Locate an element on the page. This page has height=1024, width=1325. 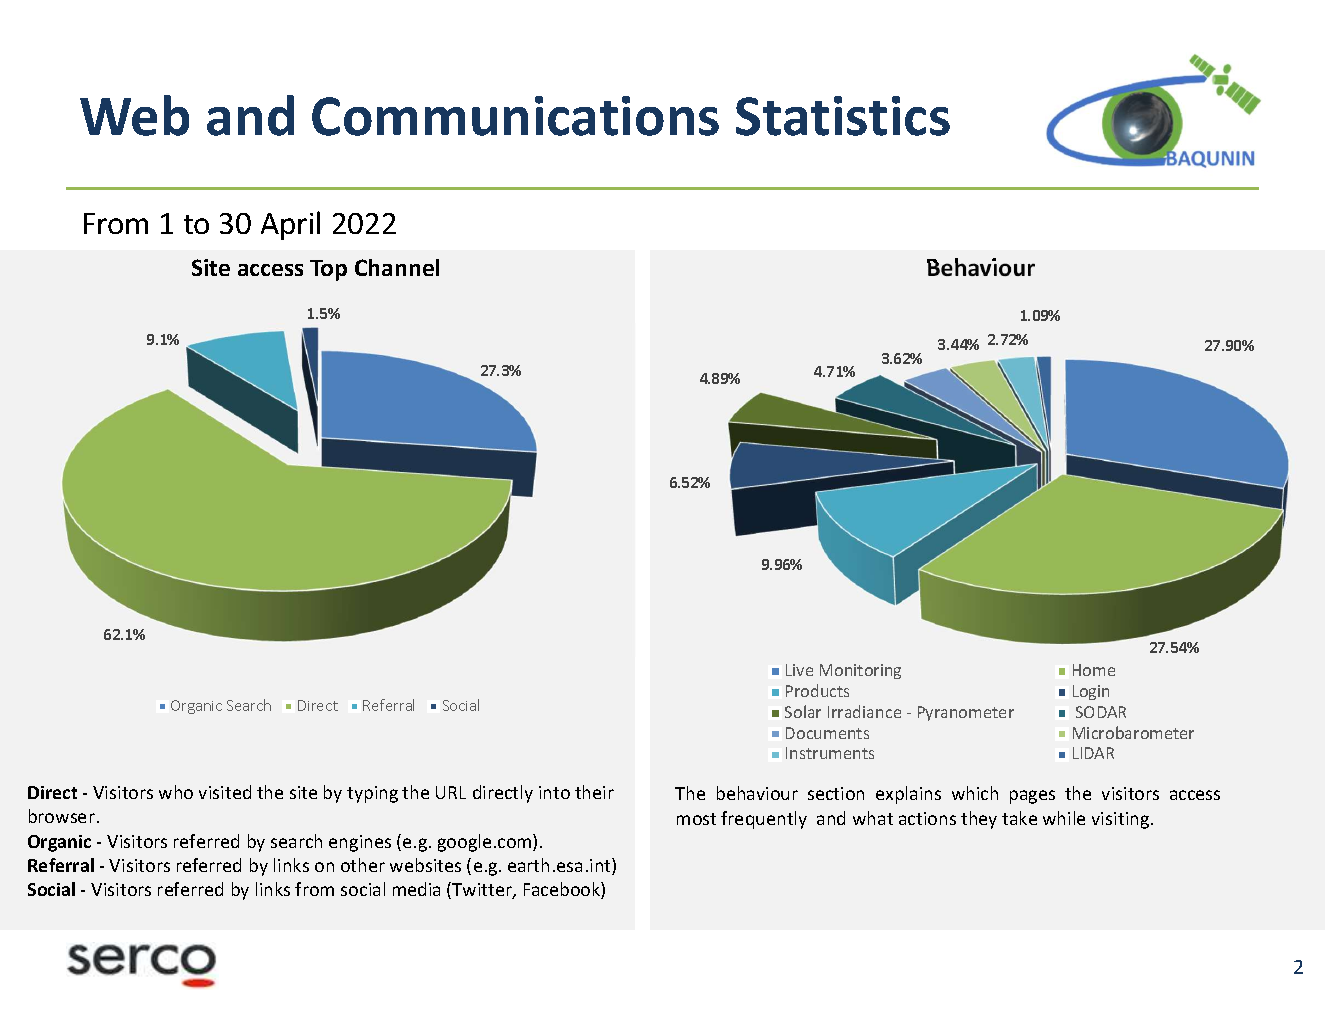
who is located at coordinates (176, 792).
